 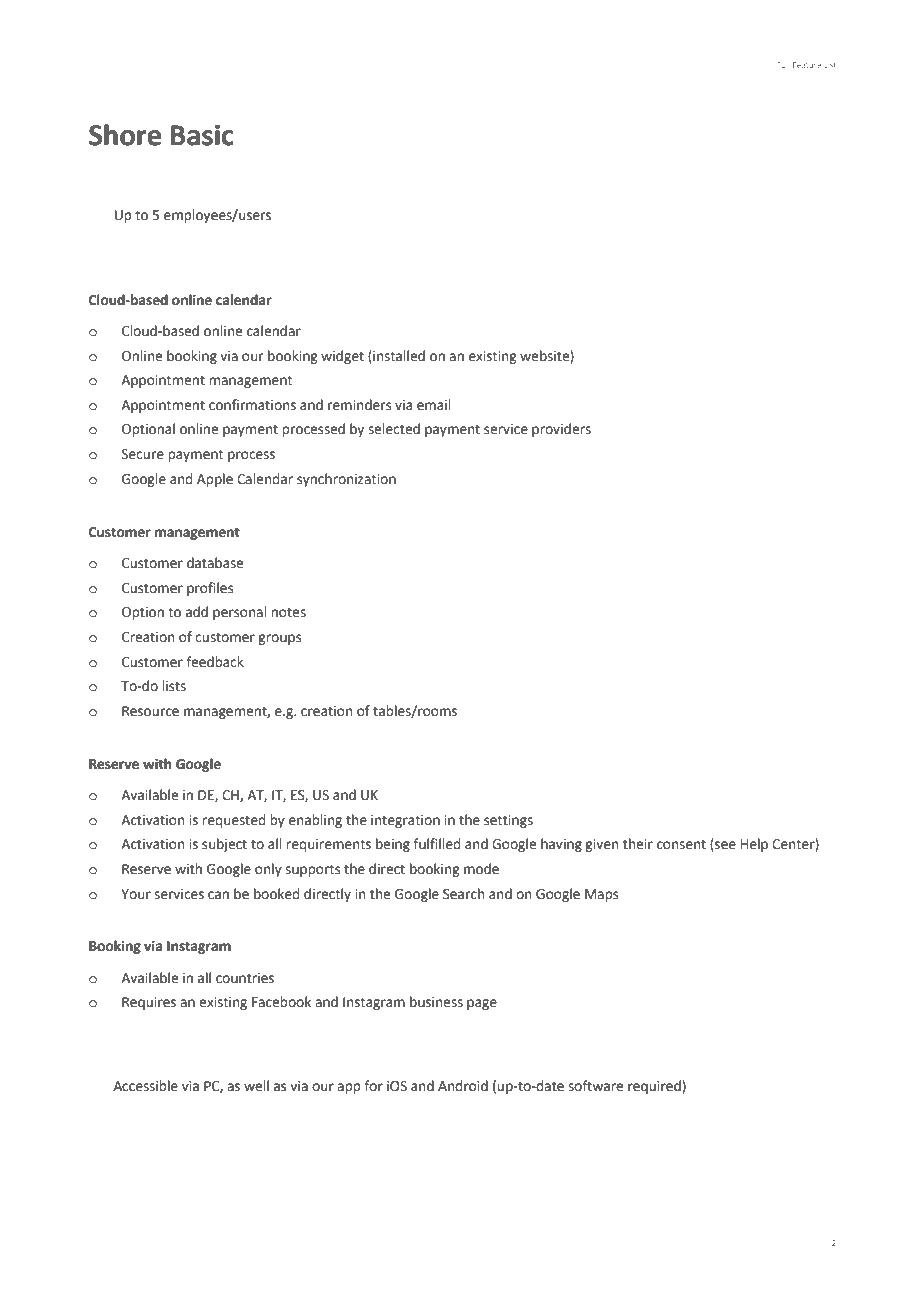 I want to click on Full, so click(x=783, y=65).
